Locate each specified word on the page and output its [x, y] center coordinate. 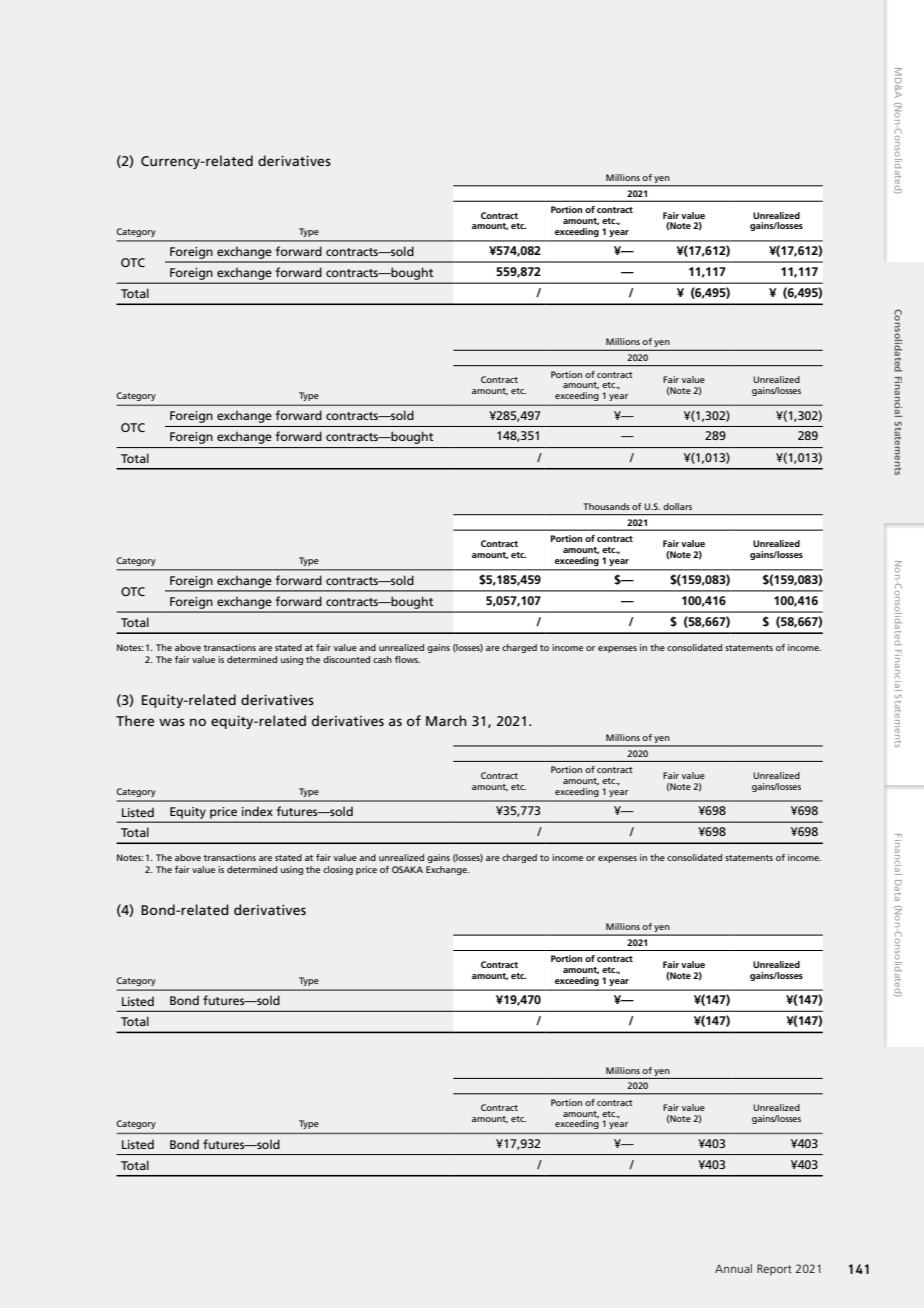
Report [774, 1270]
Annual [733, 1268]
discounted [346, 659]
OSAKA [407, 869]
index [257, 811]
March [446, 720]
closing [338, 870]
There [135, 720]
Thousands [606, 506]
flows [407, 659]
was [172, 722]
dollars [677, 506]
